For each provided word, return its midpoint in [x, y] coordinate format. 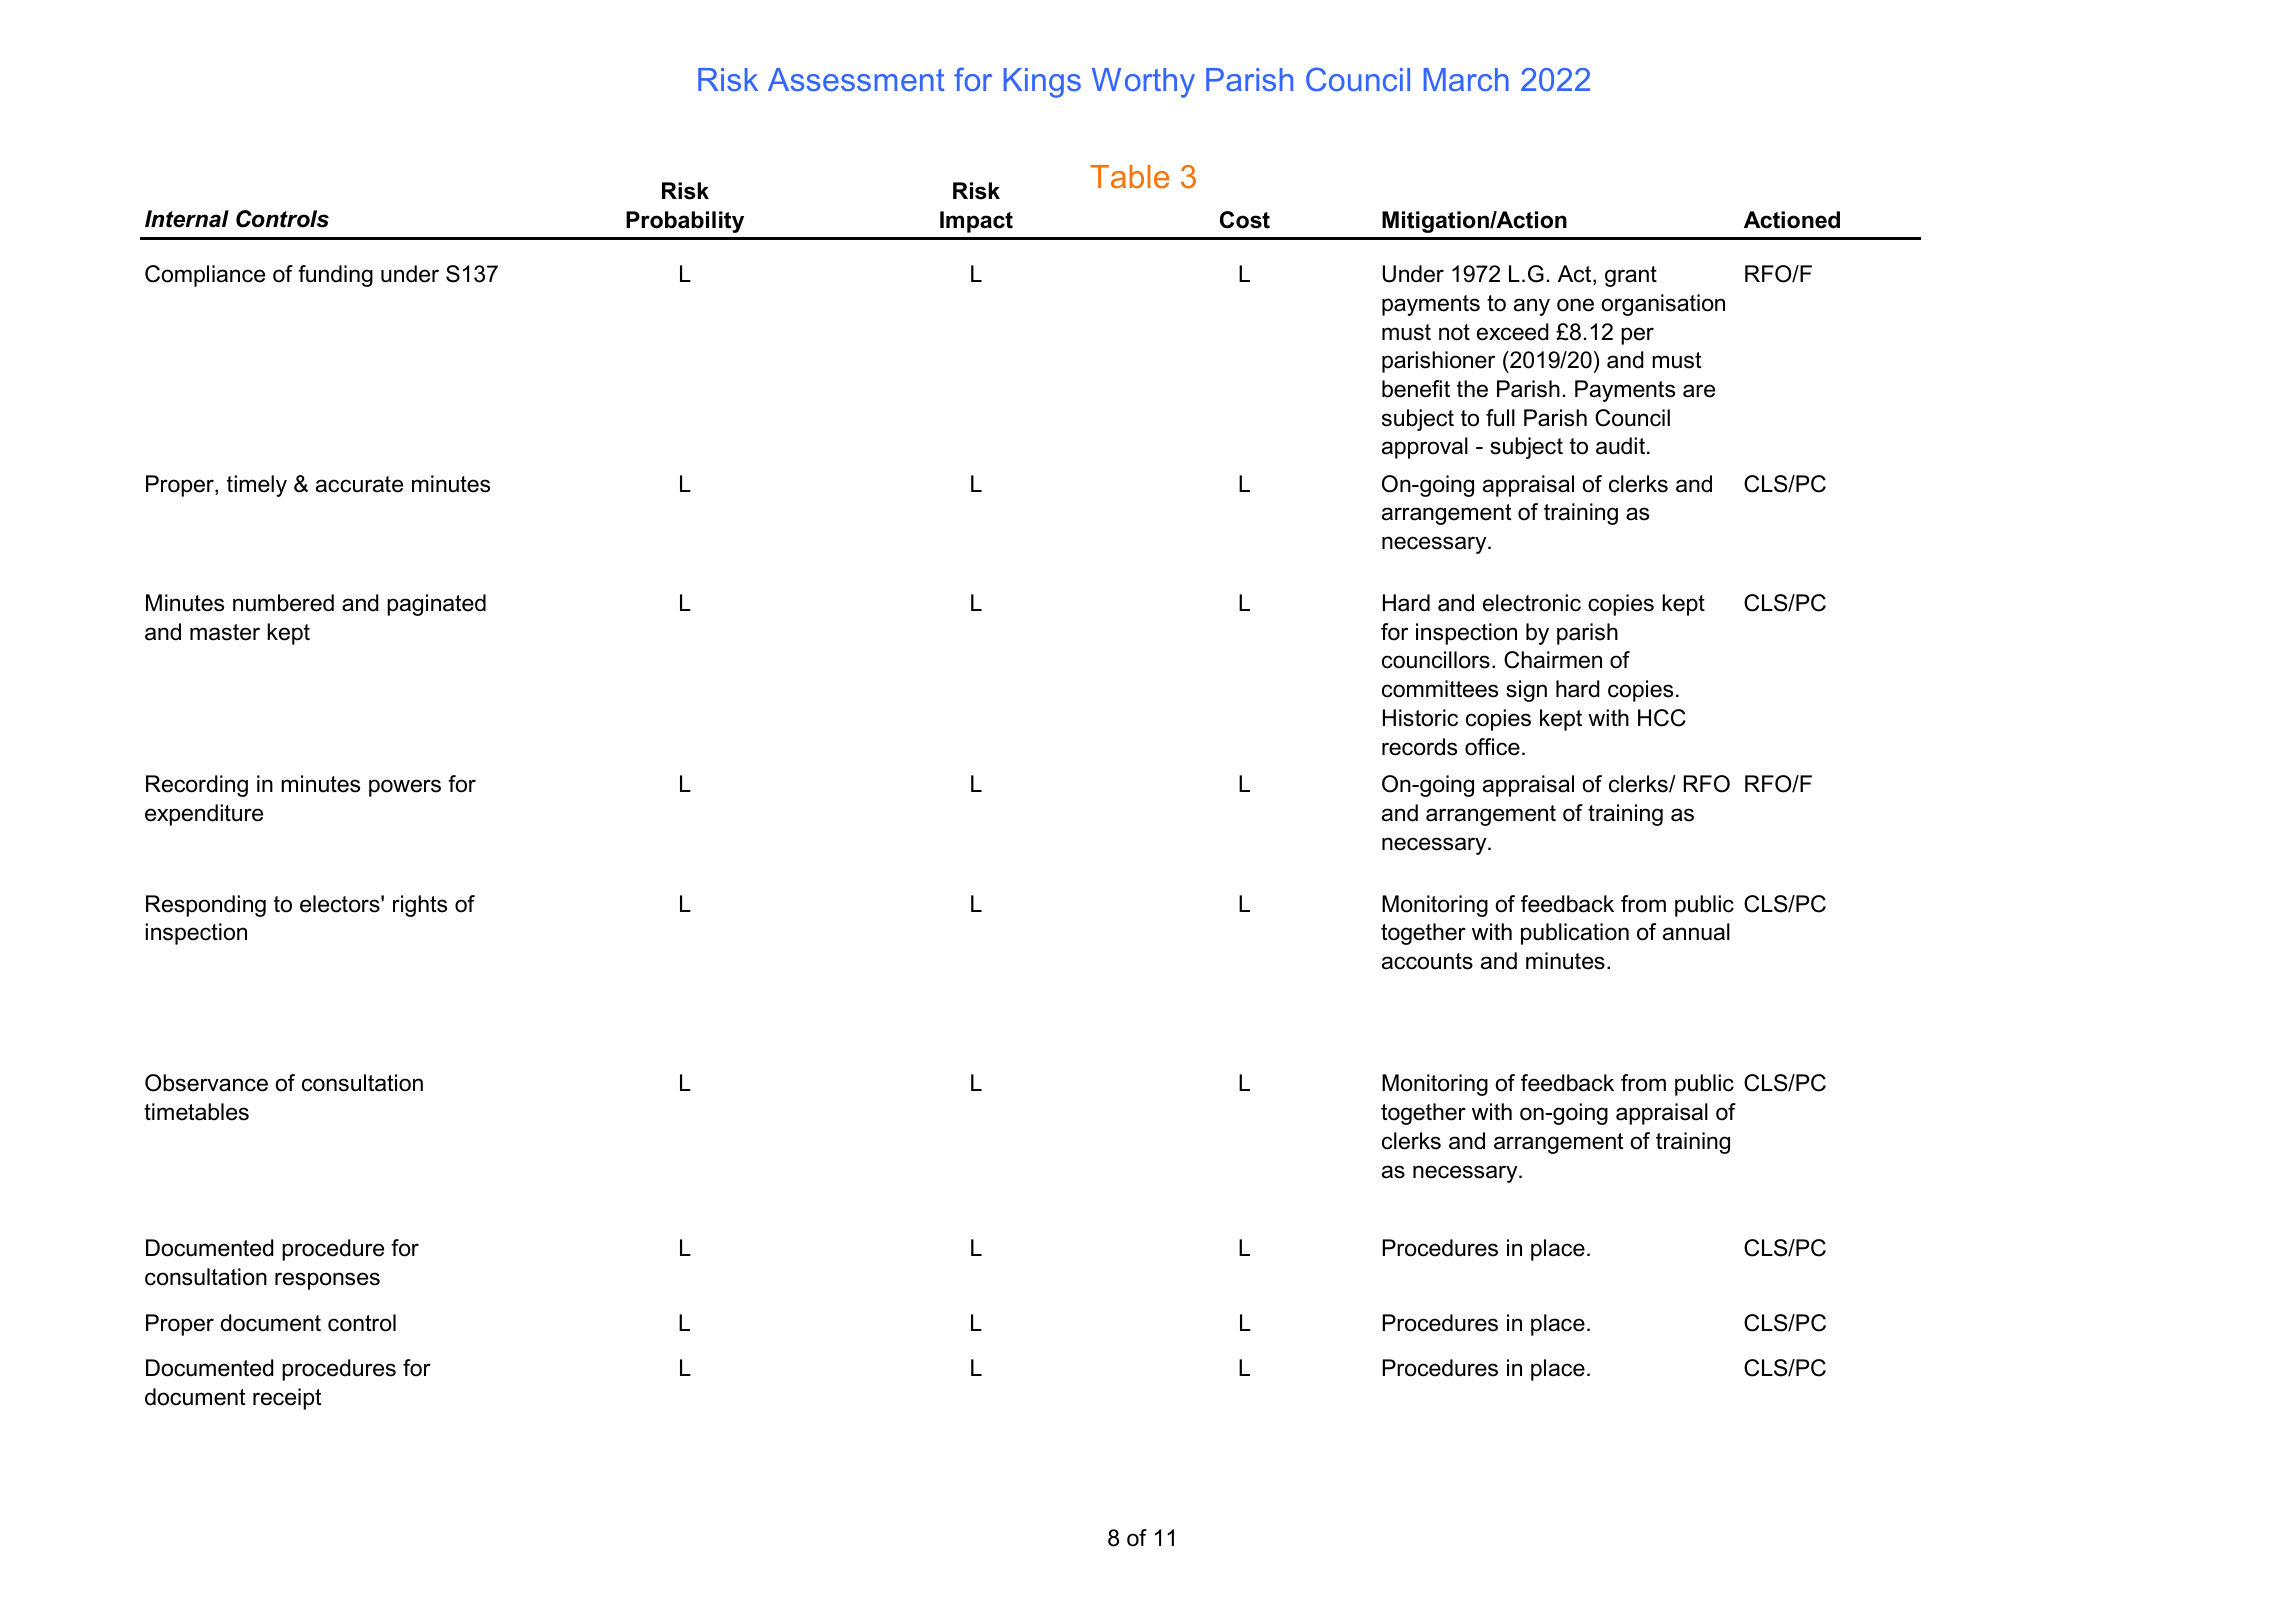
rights [420, 906]
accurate [359, 484]
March [1466, 79]
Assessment [856, 79]
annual [1696, 932]
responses [327, 1281]
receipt [287, 1399]
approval [1425, 448]
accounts [1427, 961]
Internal [187, 219]
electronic [1532, 603]
